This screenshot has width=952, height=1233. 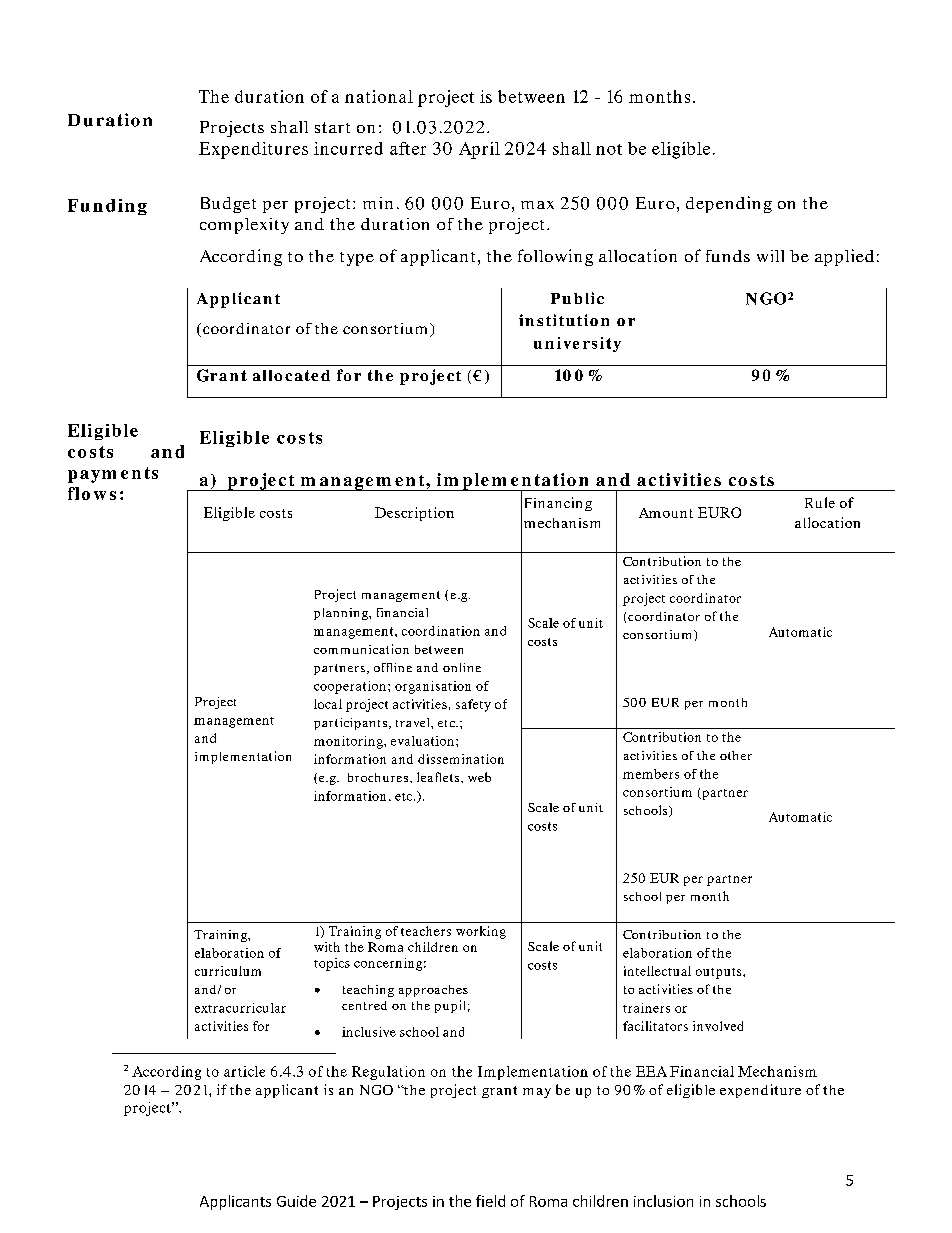 I want to click on field, so click(x=490, y=1201).
